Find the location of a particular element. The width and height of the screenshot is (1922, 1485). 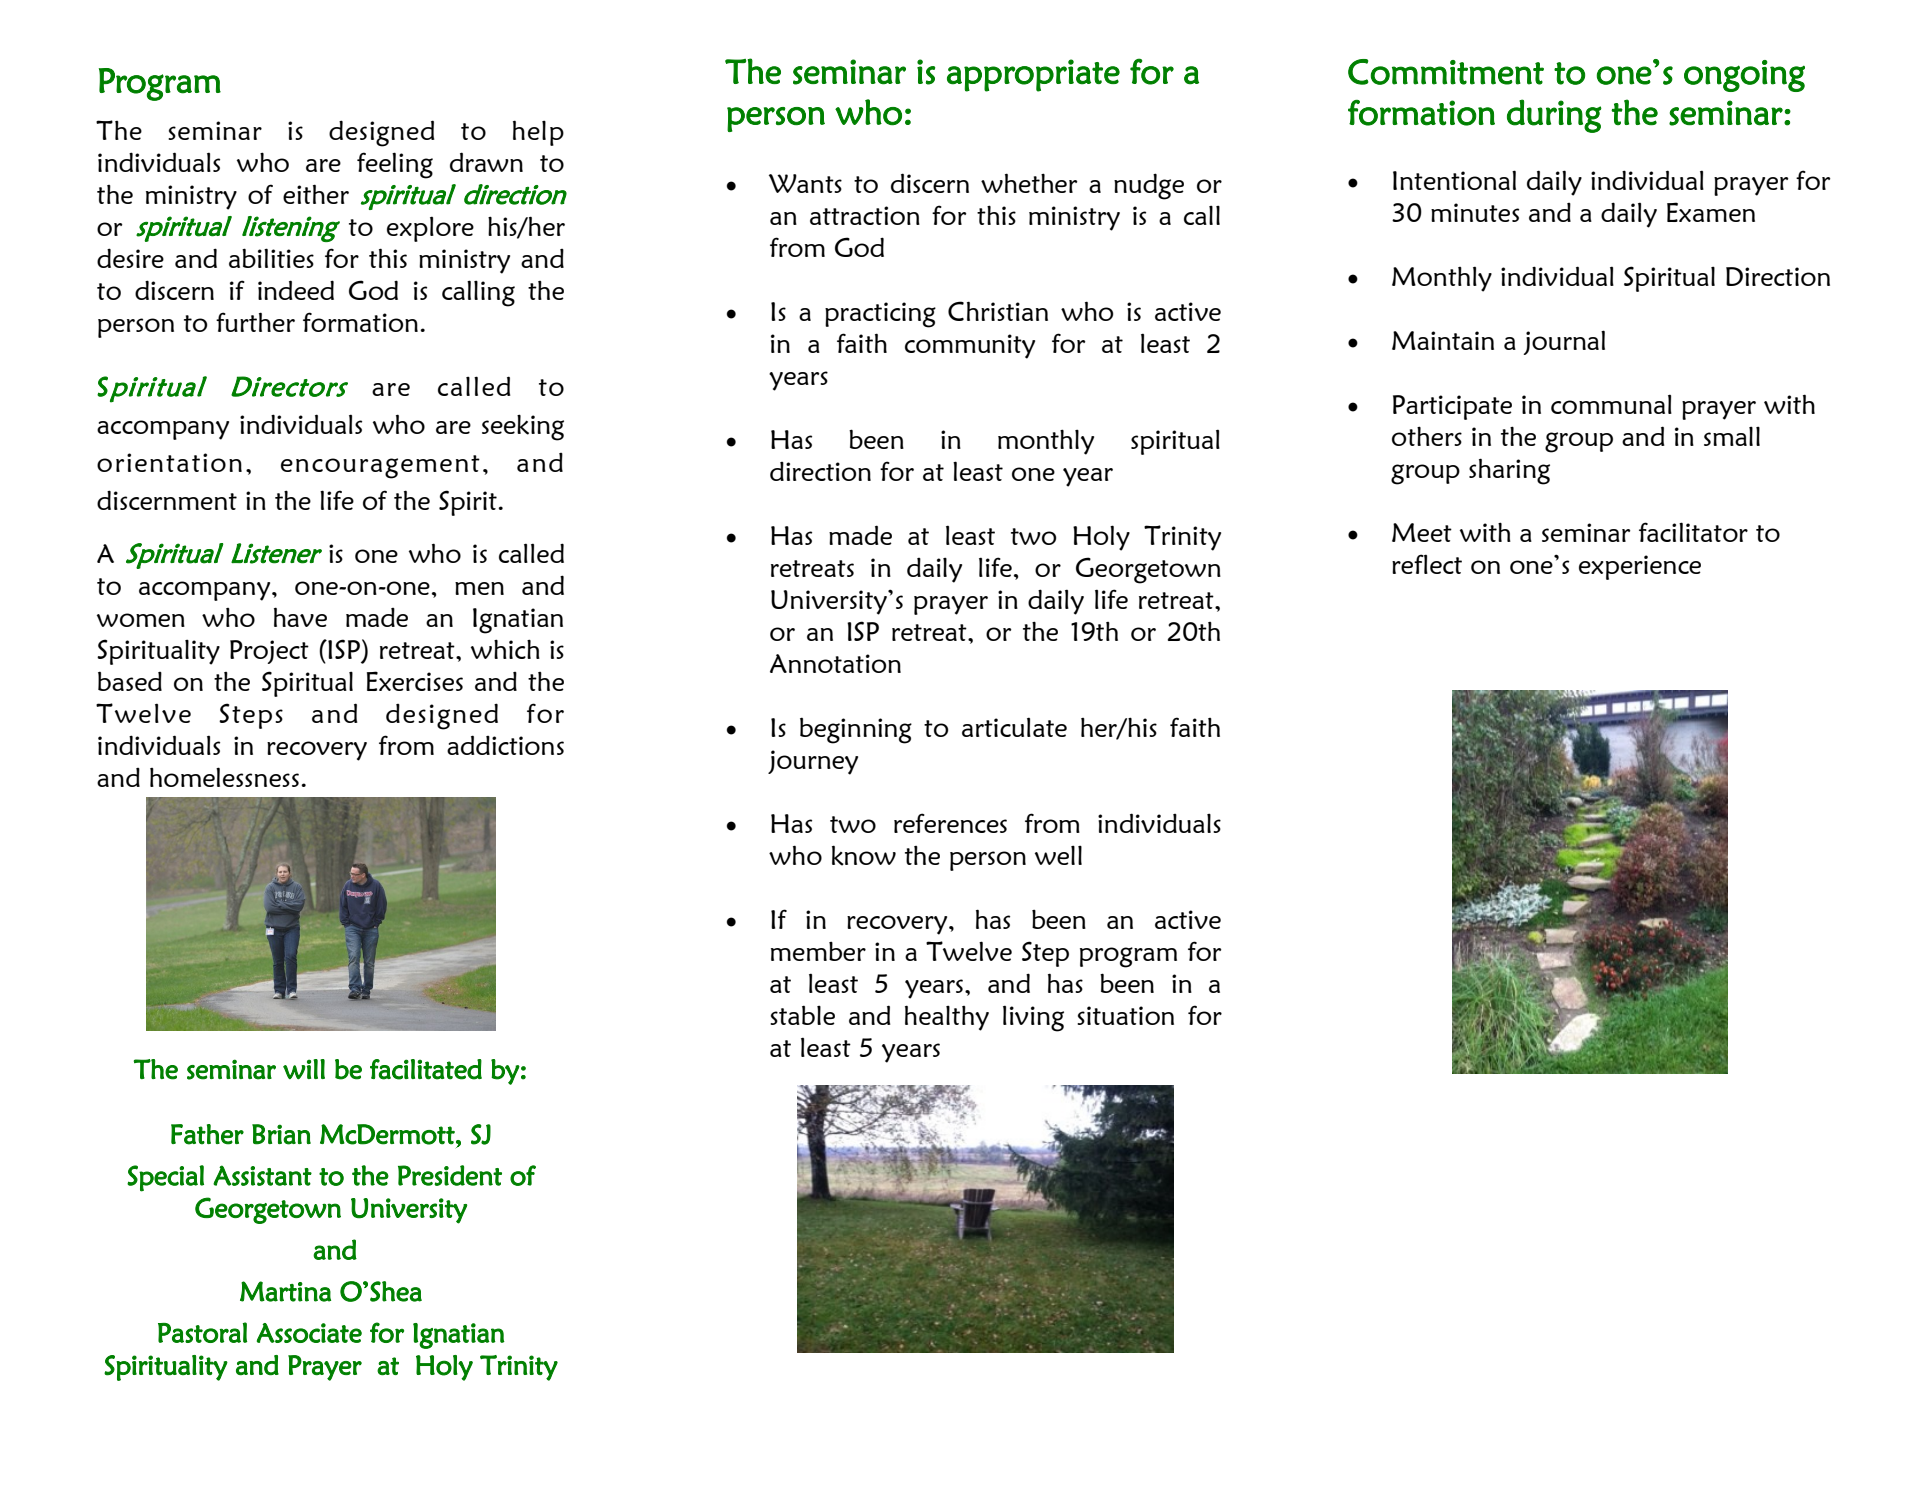

living is located at coordinates (1033, 1018).
